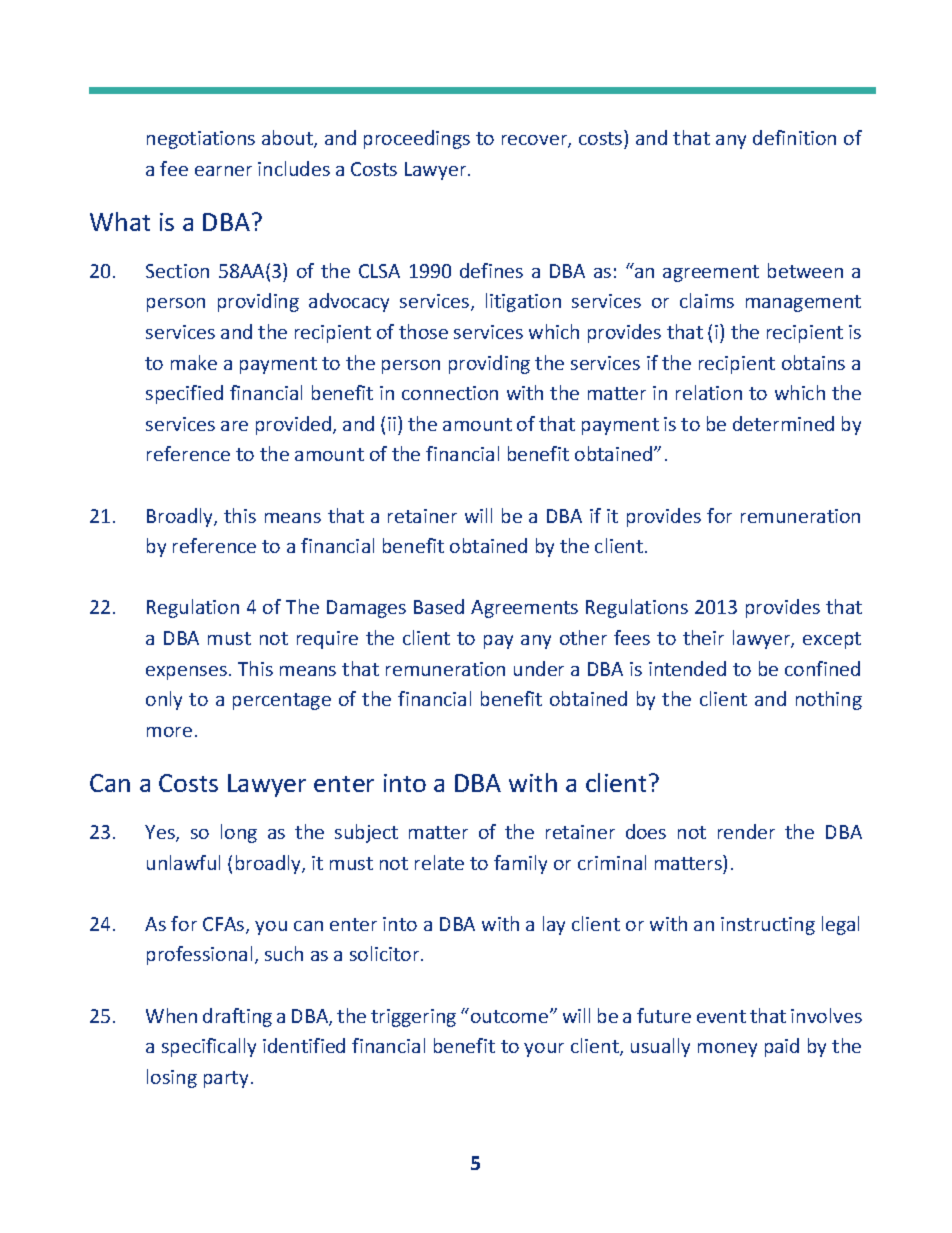 The width and height of the page is (952, 1233). I want to click on expenses, so click(186, 673).
